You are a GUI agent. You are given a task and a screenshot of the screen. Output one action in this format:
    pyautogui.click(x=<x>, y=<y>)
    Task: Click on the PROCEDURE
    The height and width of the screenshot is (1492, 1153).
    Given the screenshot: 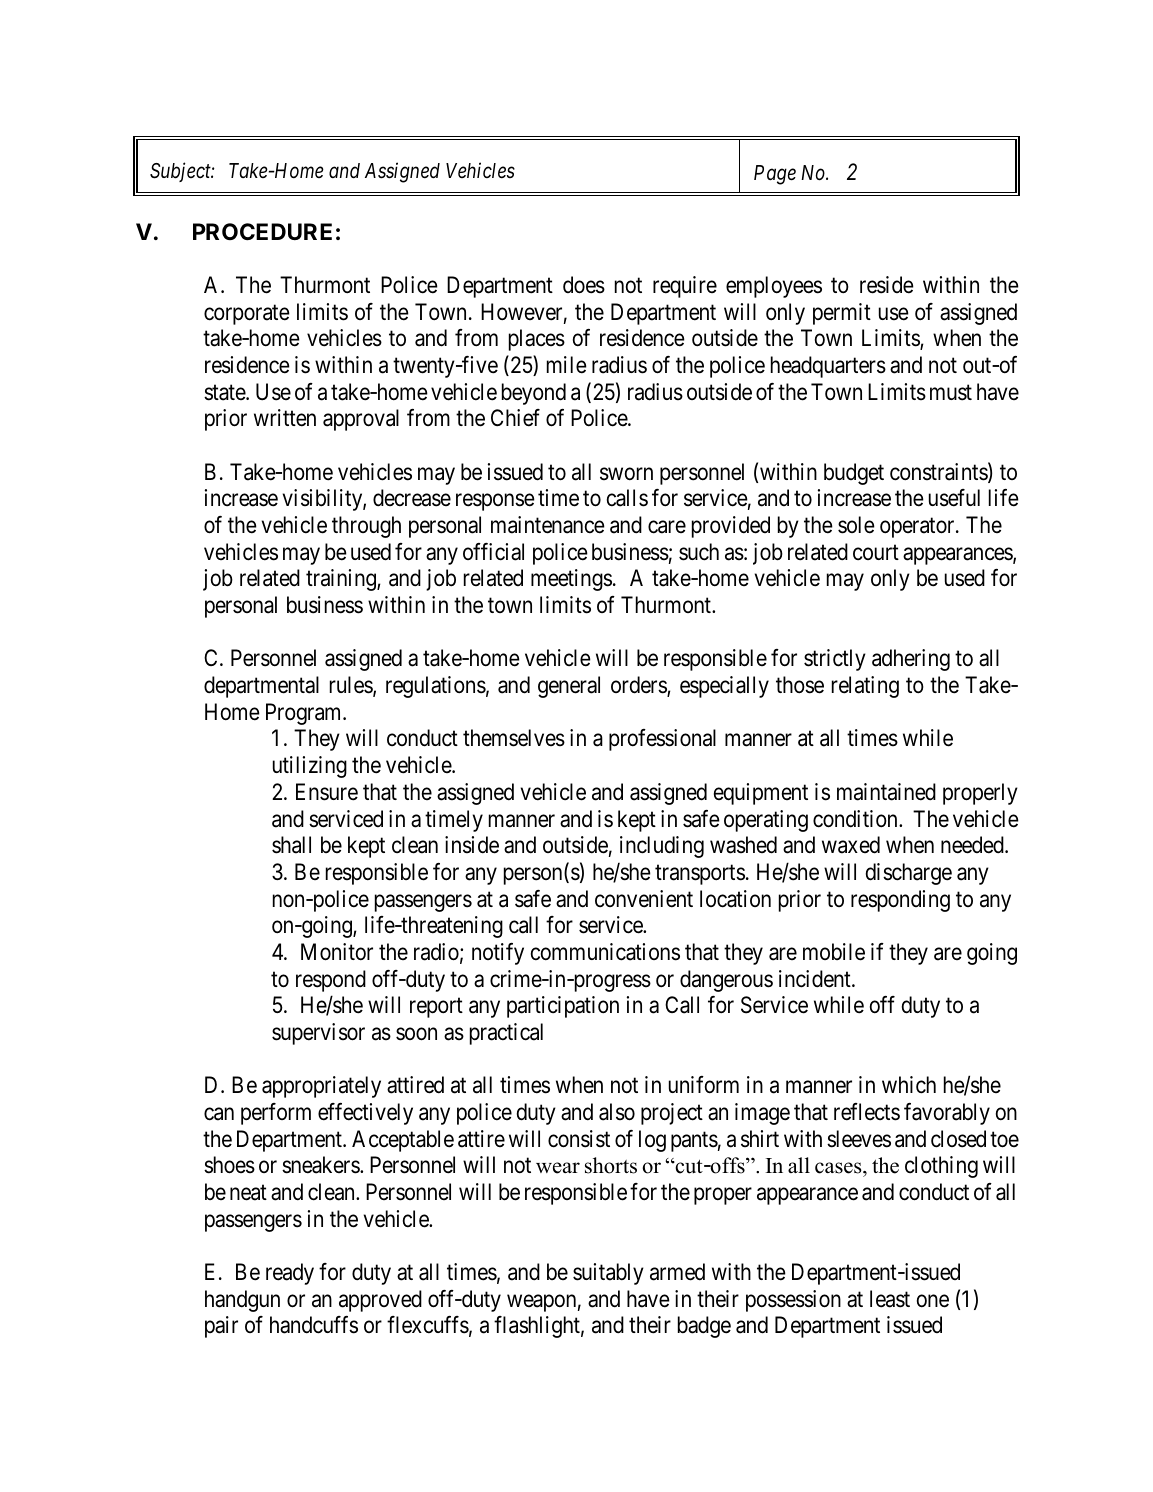 What is the action you would take?
    pyautogui.click(x=262, y=231)
